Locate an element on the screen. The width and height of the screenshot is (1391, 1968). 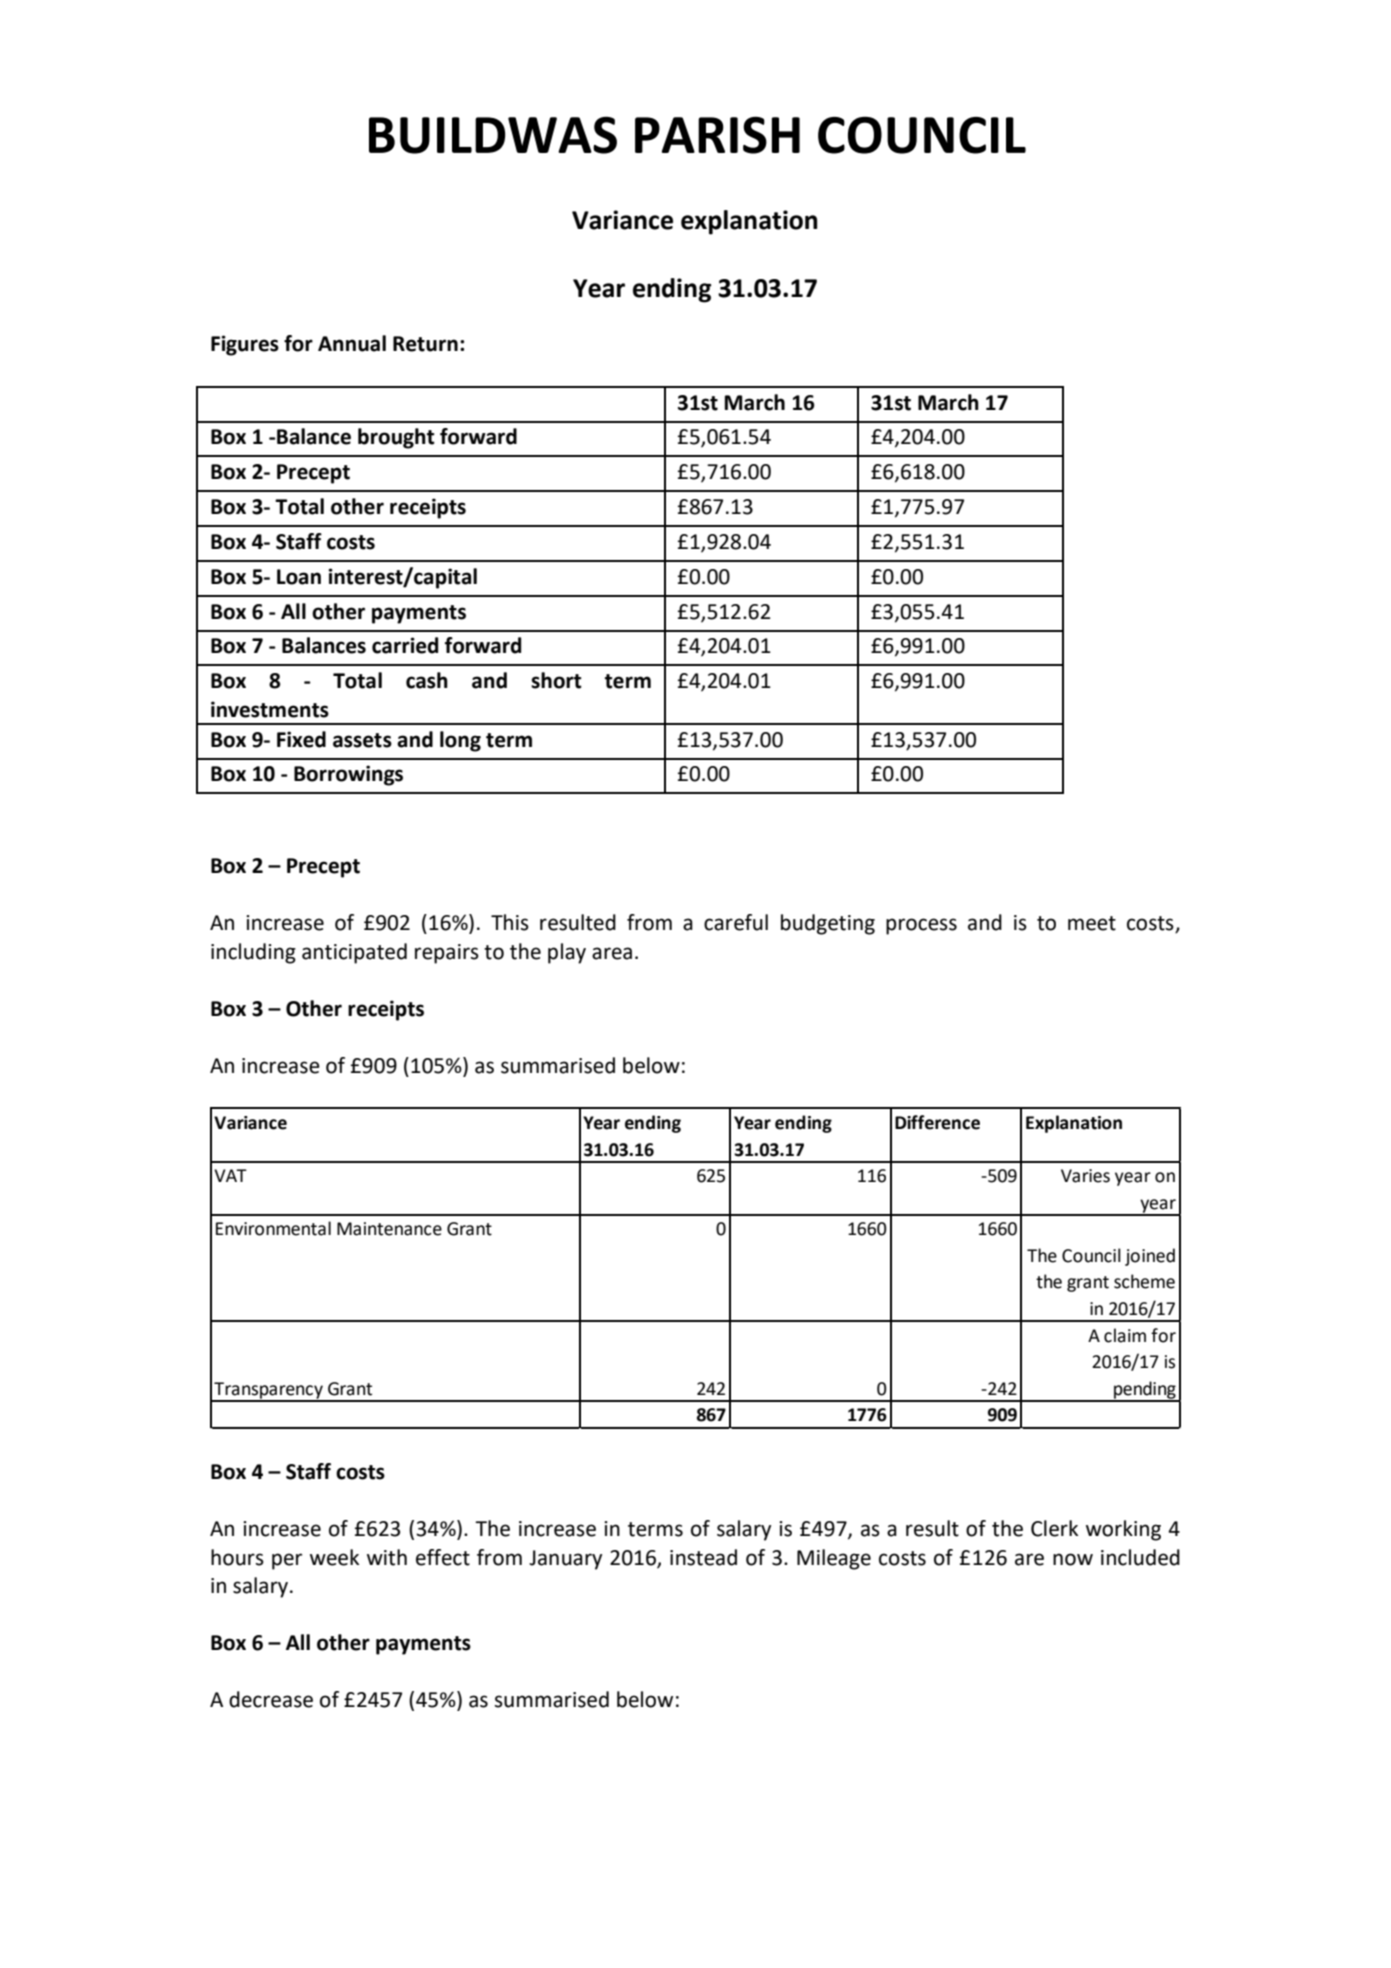
decrease is located at coordinates (271, 1699).
